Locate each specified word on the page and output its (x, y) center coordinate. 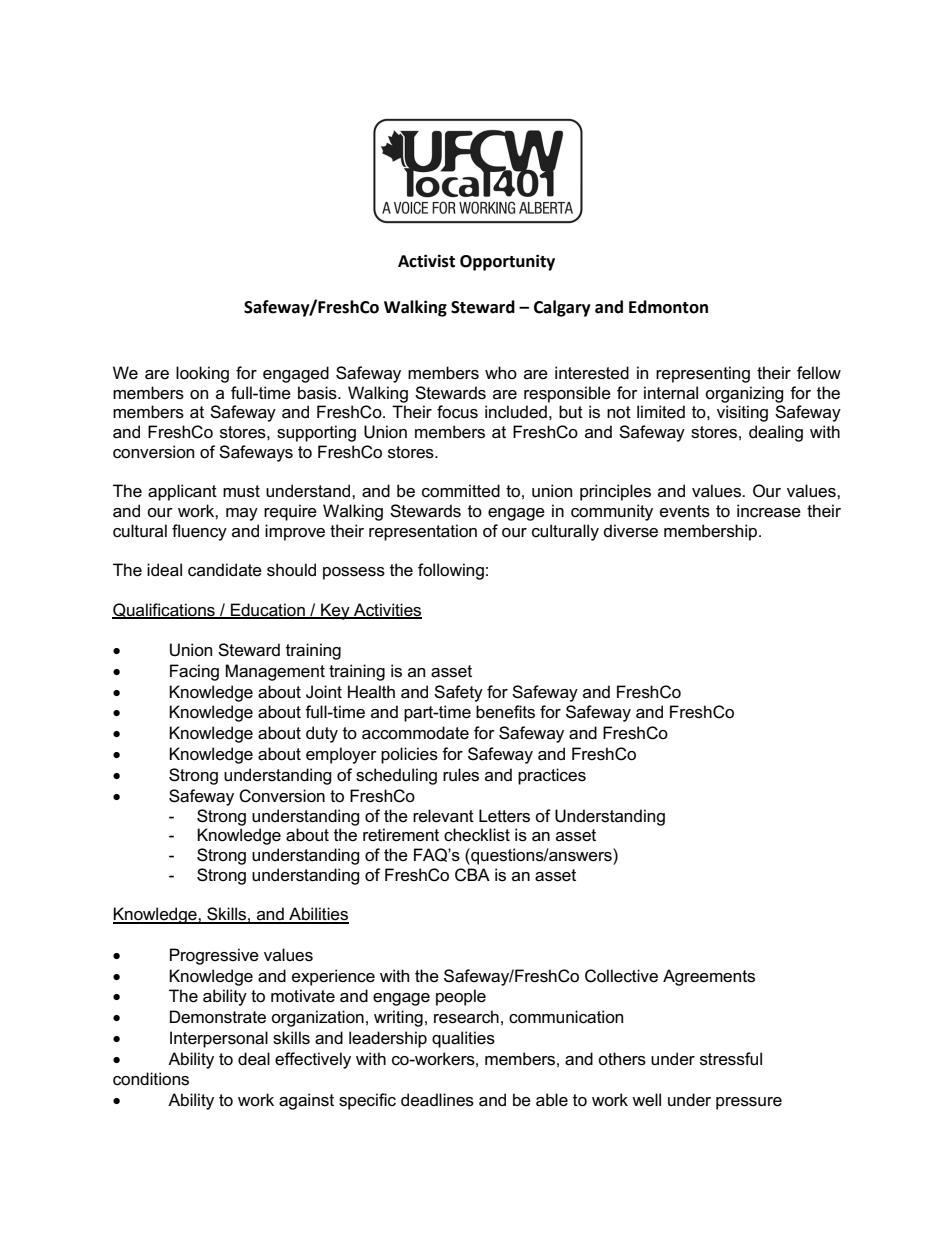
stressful (731, 1059)
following (451, 571)
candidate (225, 570)
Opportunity (507, 262)
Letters (504, 816)
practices (552, 776)
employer (341, 755)
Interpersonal (219, 1039)
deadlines (437, 1100)
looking (202, 374)
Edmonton (668, 307)
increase (769, 511)
